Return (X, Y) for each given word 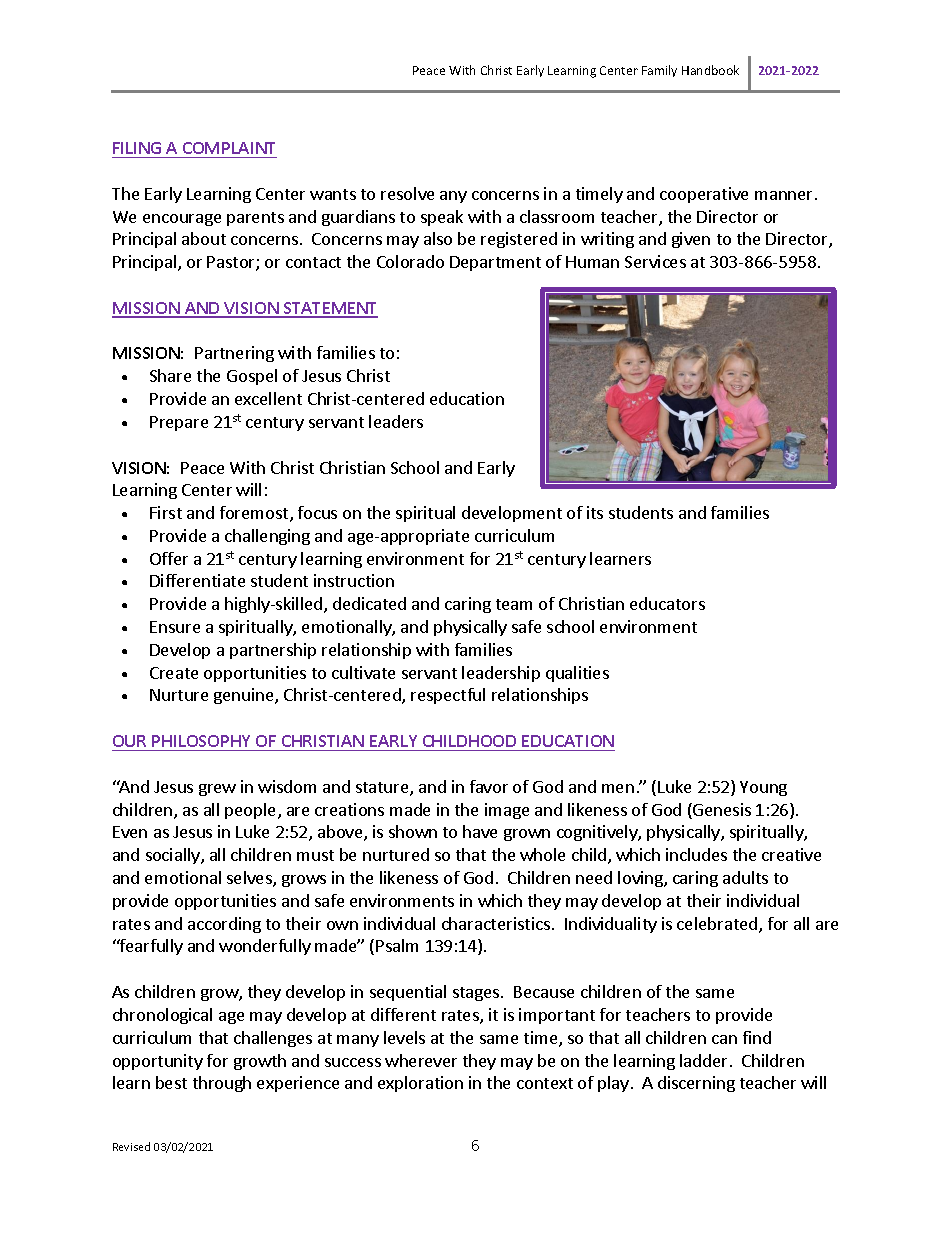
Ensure (175, 627)
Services (655, 261)
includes (696, 854)
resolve (407, 193)
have (480, 831)
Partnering (234, 354)
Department (495, 263)
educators (667, 603)
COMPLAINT (229, 148)
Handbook (710, 70)
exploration (420, 1084)
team (514, 604)
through (222, 1084)
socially (174, 856)
